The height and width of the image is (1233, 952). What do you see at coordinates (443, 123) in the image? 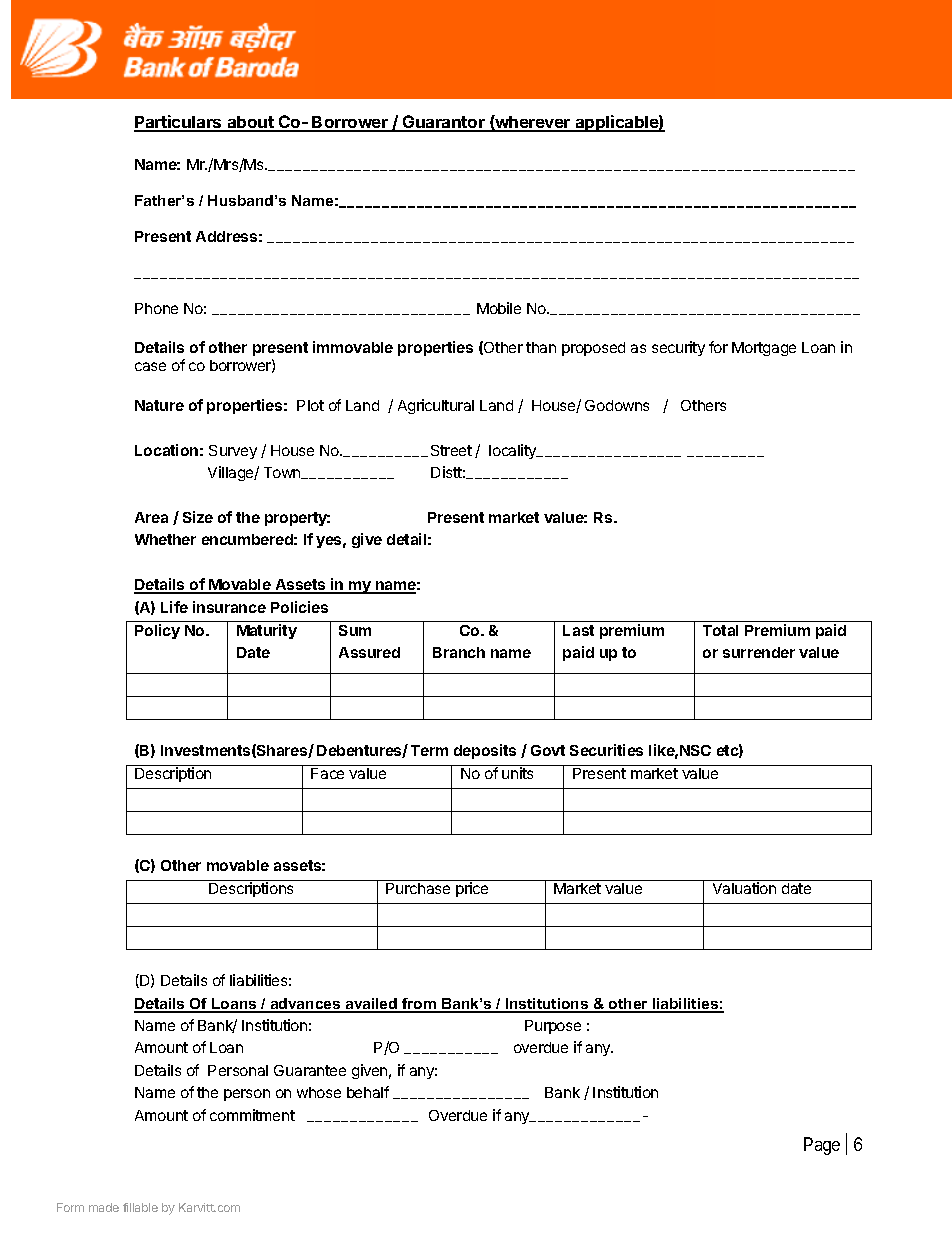
I see `Guarantor` at bounding box center [443, 123].
